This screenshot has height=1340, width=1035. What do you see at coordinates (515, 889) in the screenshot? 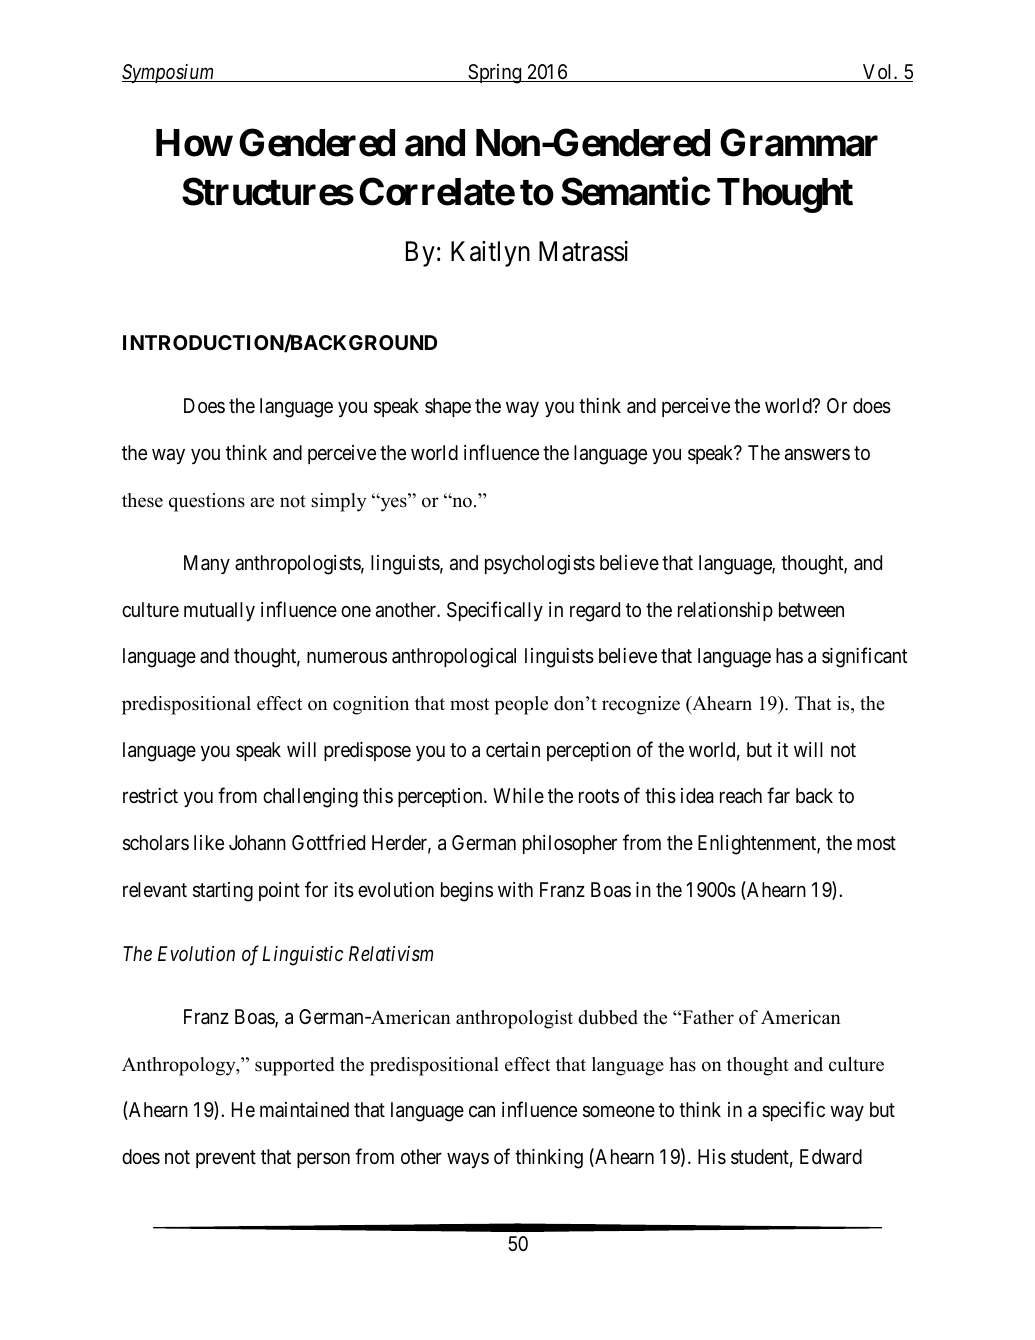
I see `with` at bounding box center [515, 889].
